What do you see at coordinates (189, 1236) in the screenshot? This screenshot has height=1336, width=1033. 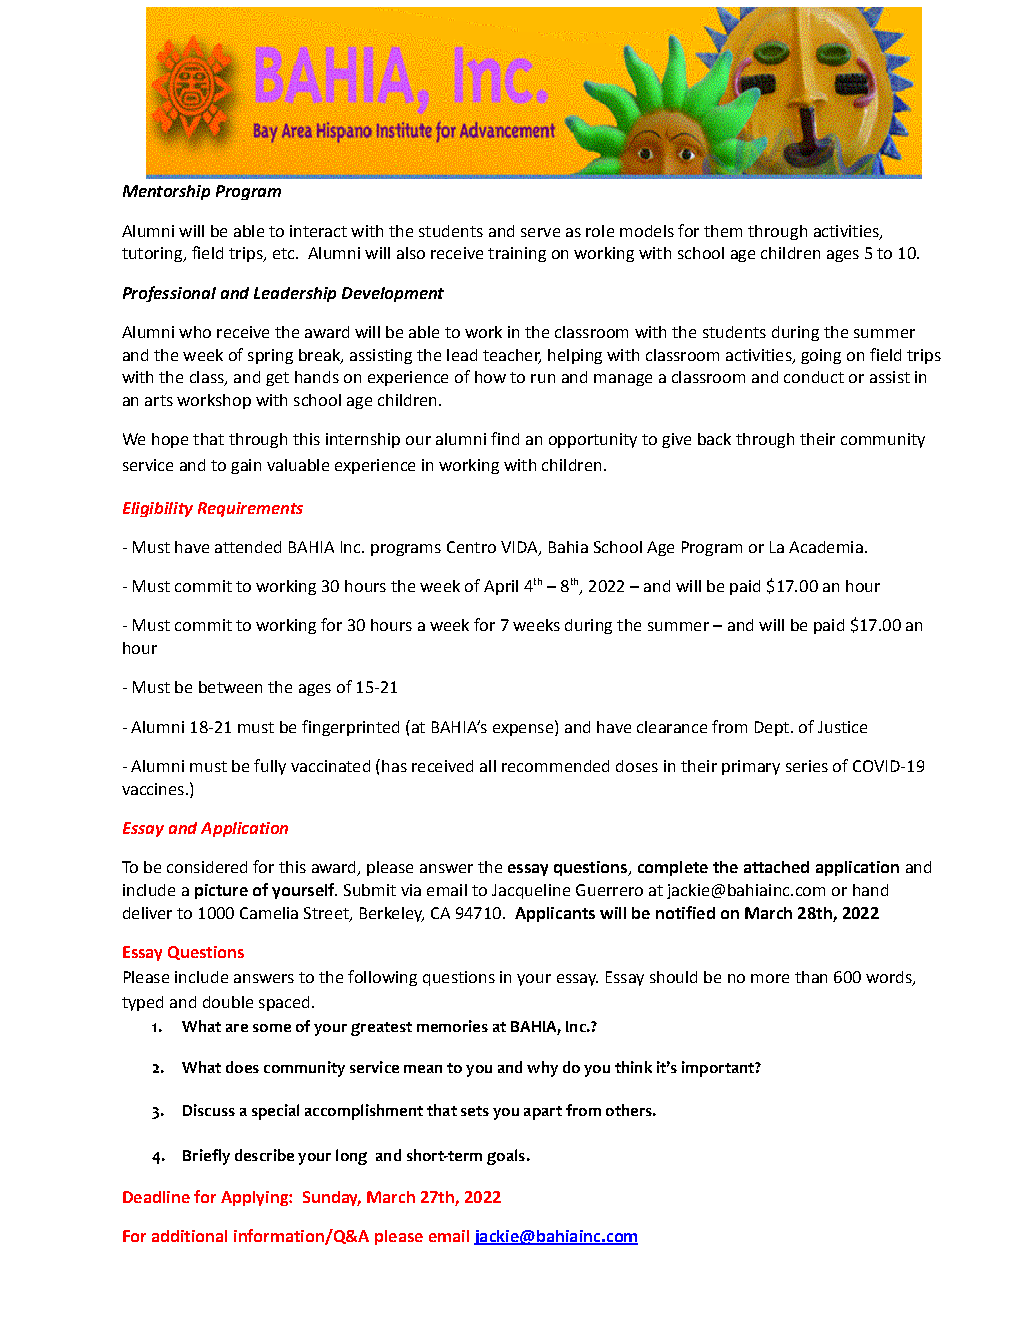 I see `additional` at bounding box center [189, 1236].
